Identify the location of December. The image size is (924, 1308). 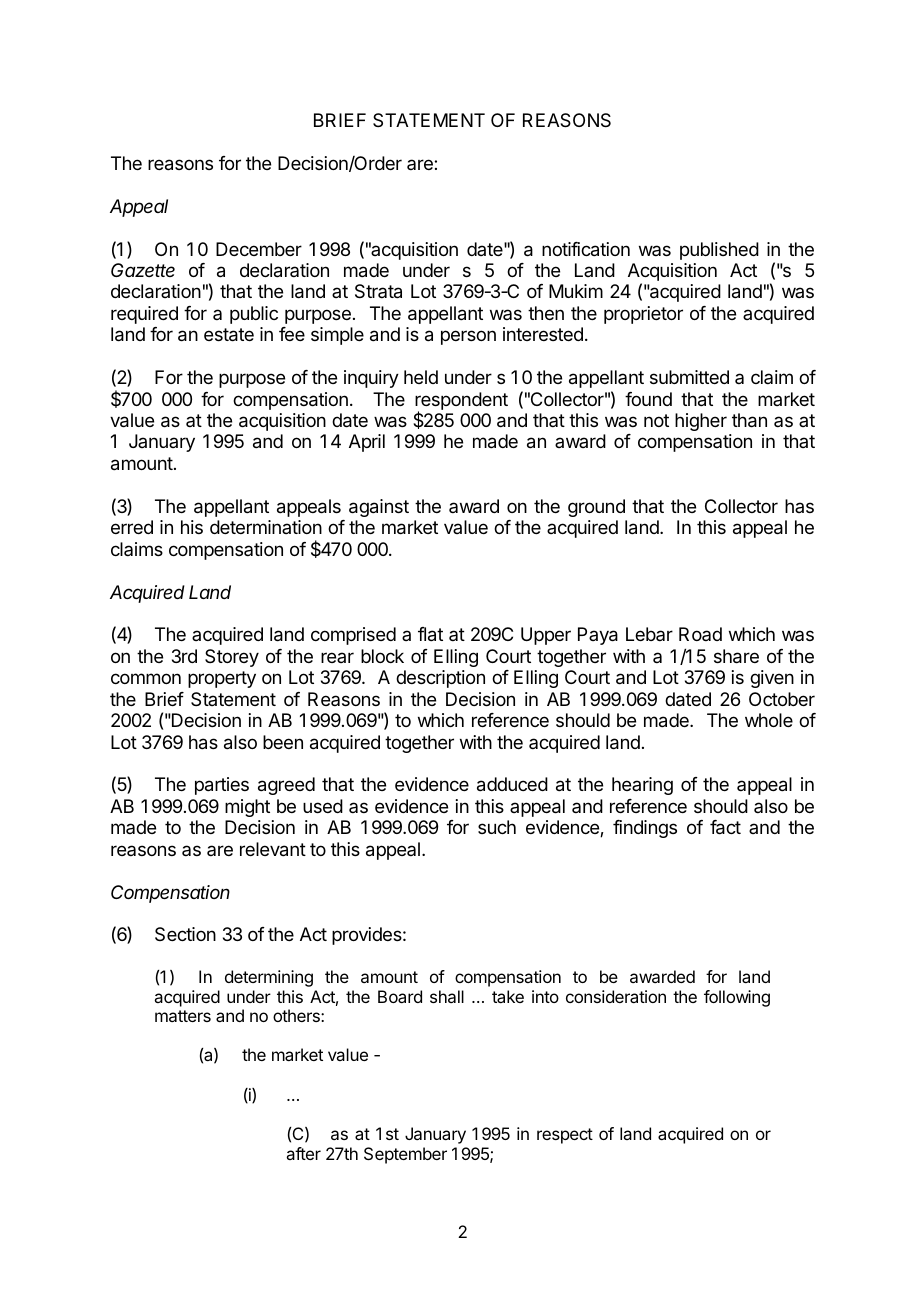
(259, 249).
